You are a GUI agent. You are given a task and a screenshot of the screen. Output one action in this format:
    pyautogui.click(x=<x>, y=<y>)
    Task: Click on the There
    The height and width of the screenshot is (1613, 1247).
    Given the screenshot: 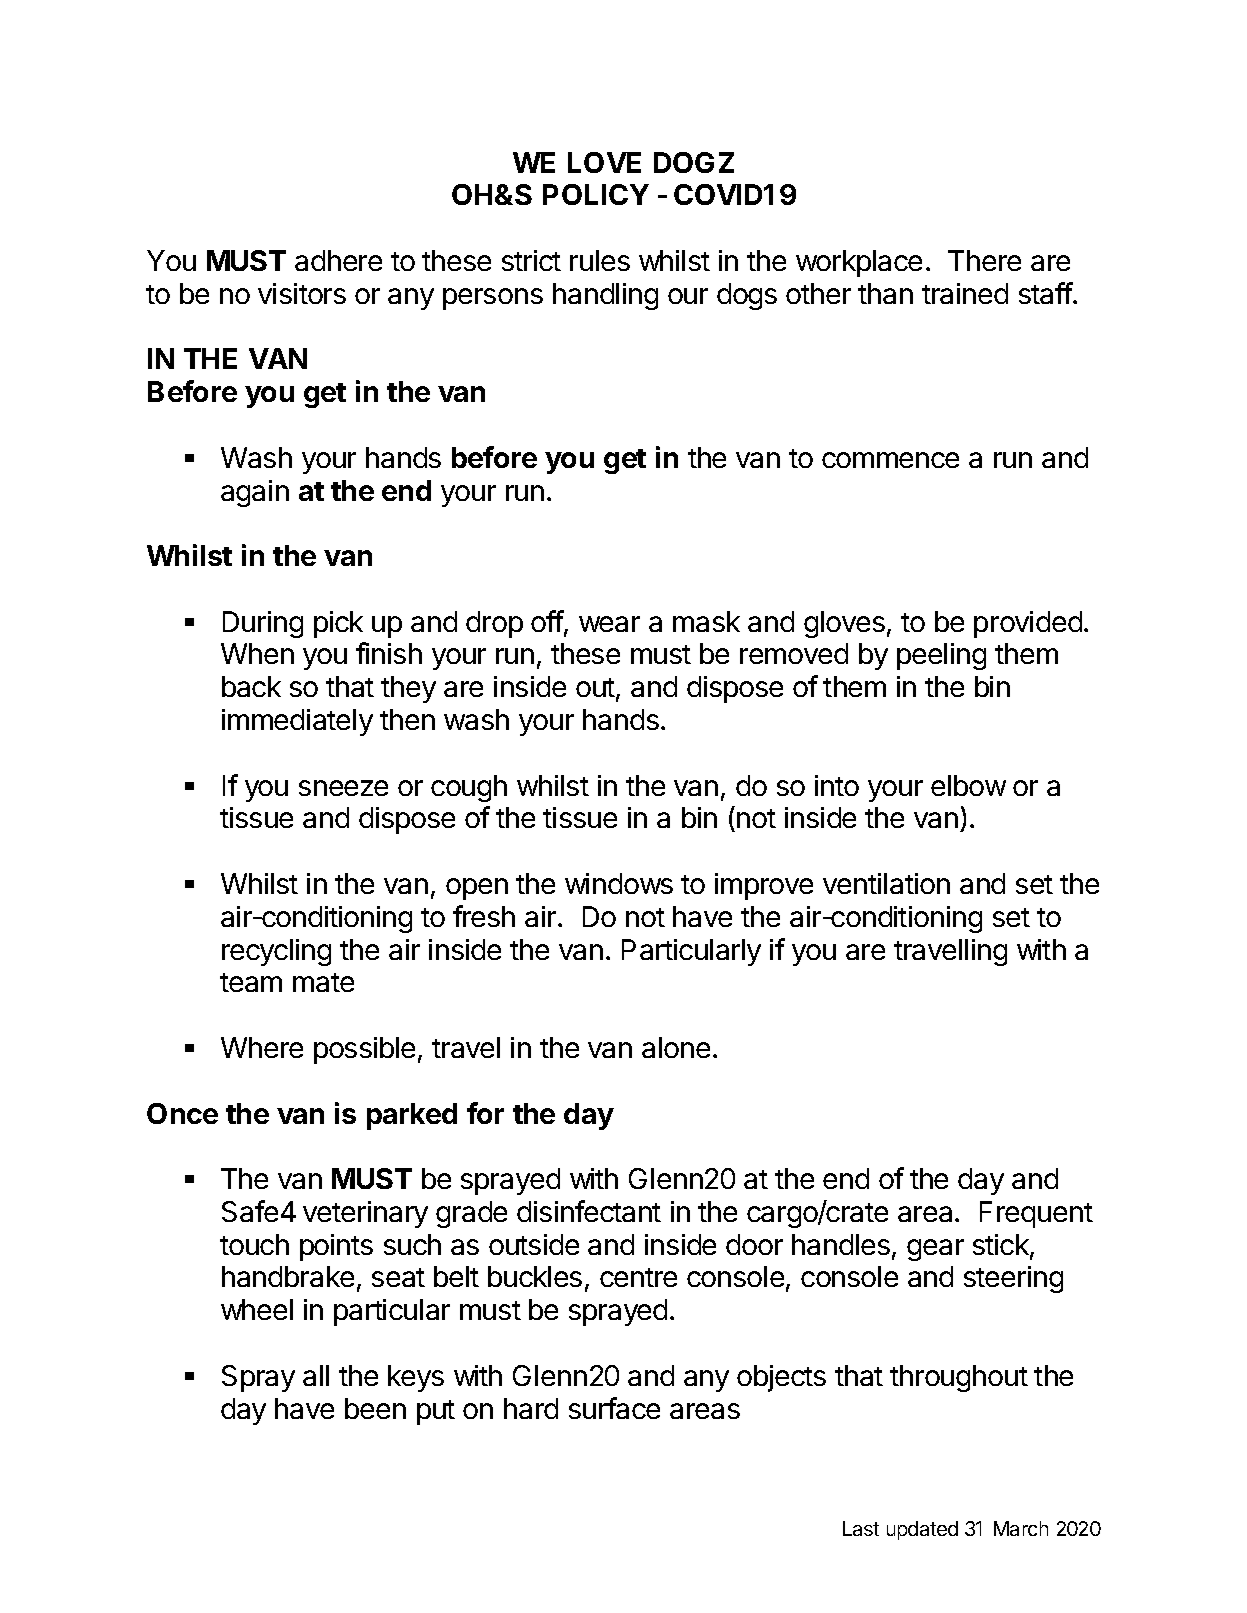 What is the action you would take?
    pyautogui.click(x=984, y=260)
